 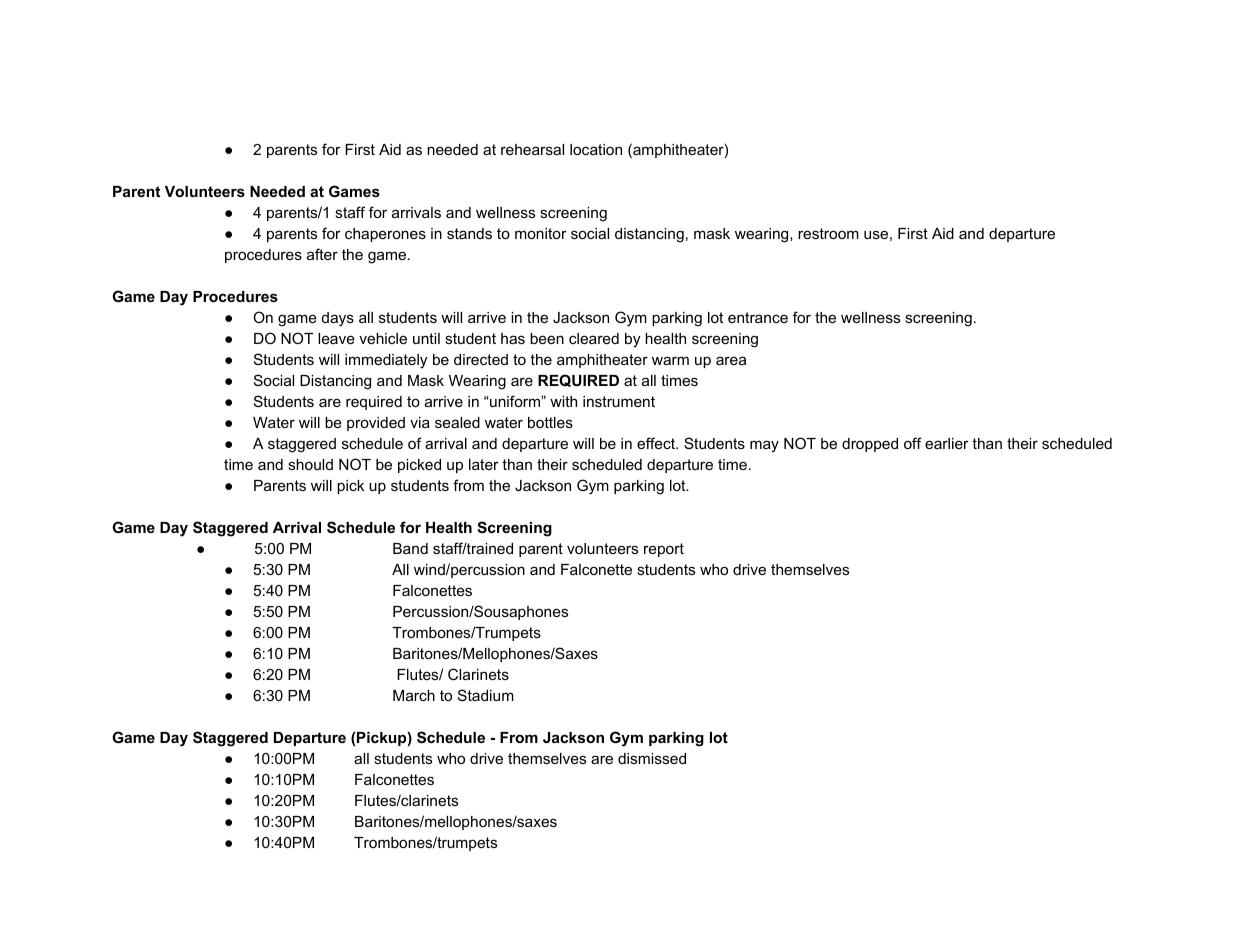 What do you see at coordinates (731, 360) in the page?
I see `area` at bounding box center [731, 360].
